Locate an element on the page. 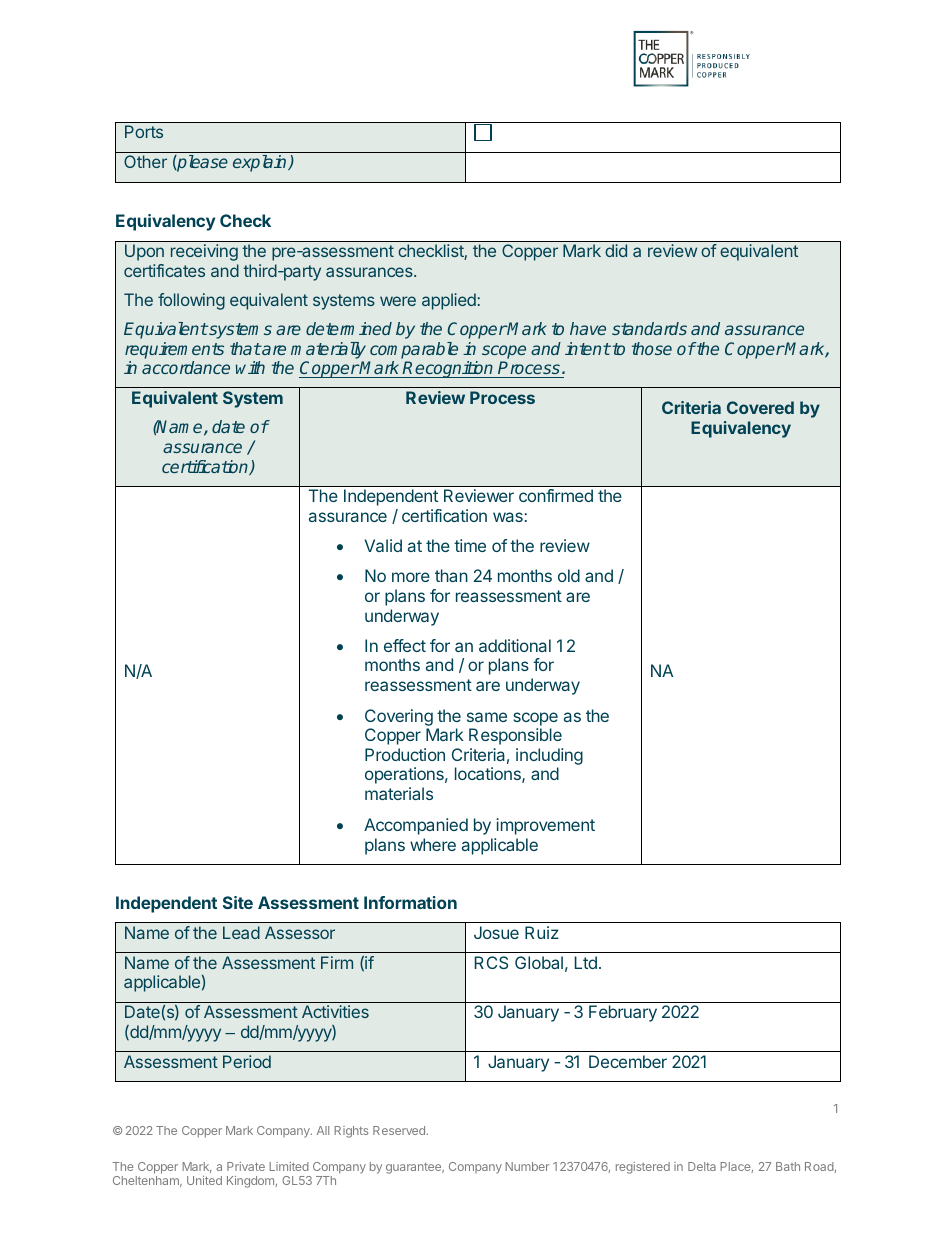 Image resolution: width=952 pixels, height=1233 pixels. Delta is located at coordinates (702, 1166).
